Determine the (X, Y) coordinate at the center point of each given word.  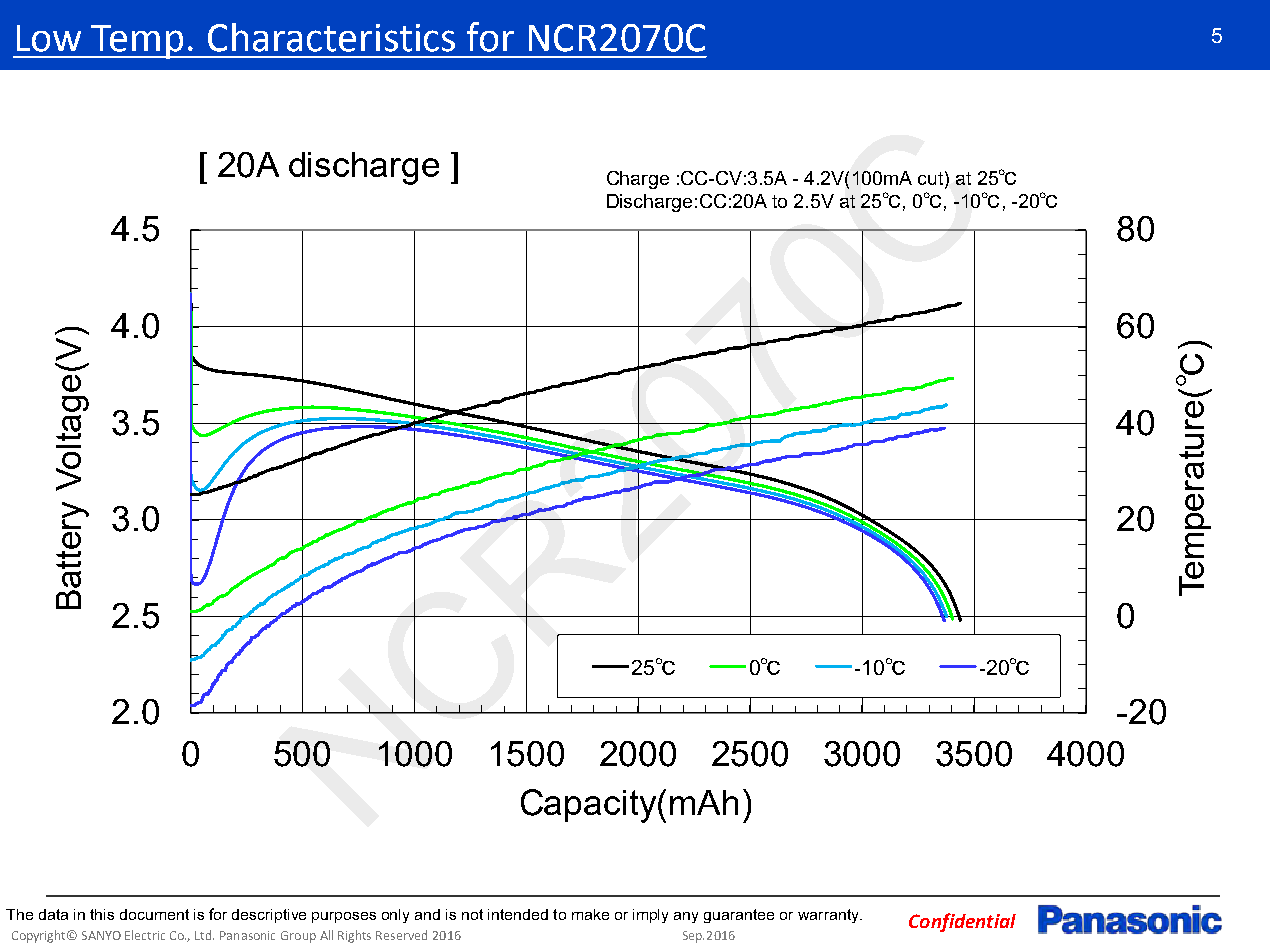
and (427, 914)
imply (650, 916)
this (102, 914)
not (472, 914)
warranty (829, 916)
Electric (145, 935)
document (154, 914)
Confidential (962, 922)
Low (49, 38)
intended (518, 914)
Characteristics (331, 37)
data (53, 914)
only (395, 916)
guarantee (739, 916)
